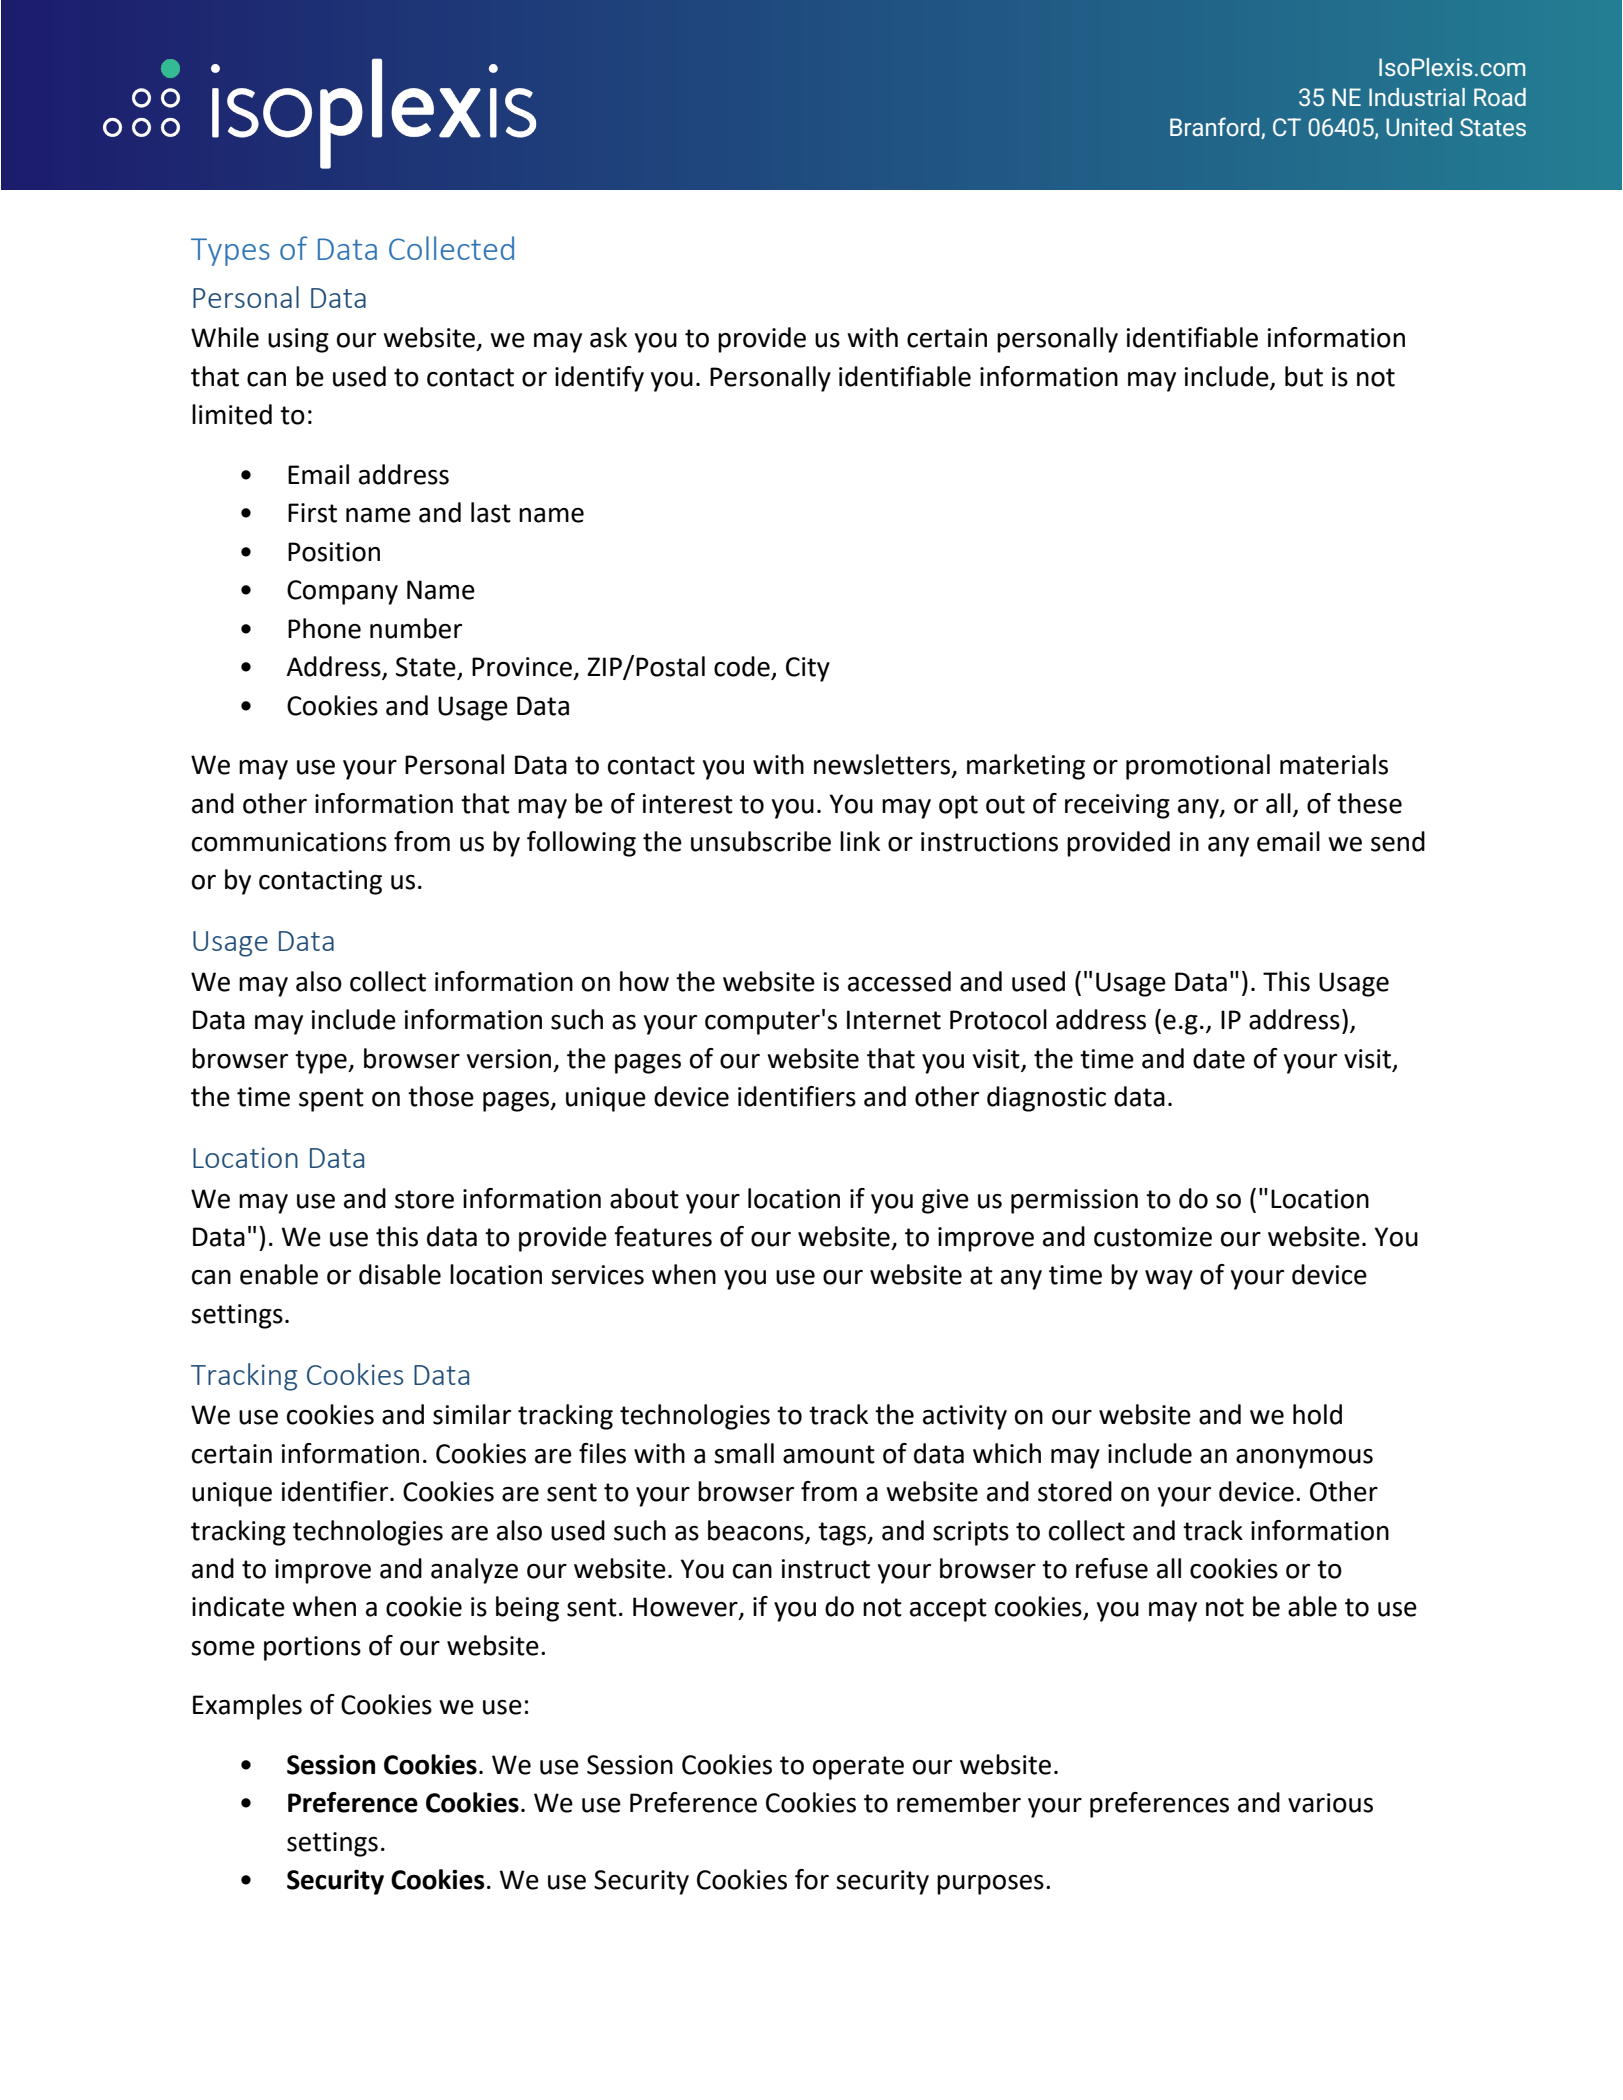 Image resolution: width=1623 pixels, height=2100 pixels. What do you see at coordinates (1317, 1414) in the screenshot?
I see `hold` at bounding box center [1317, 1414].
